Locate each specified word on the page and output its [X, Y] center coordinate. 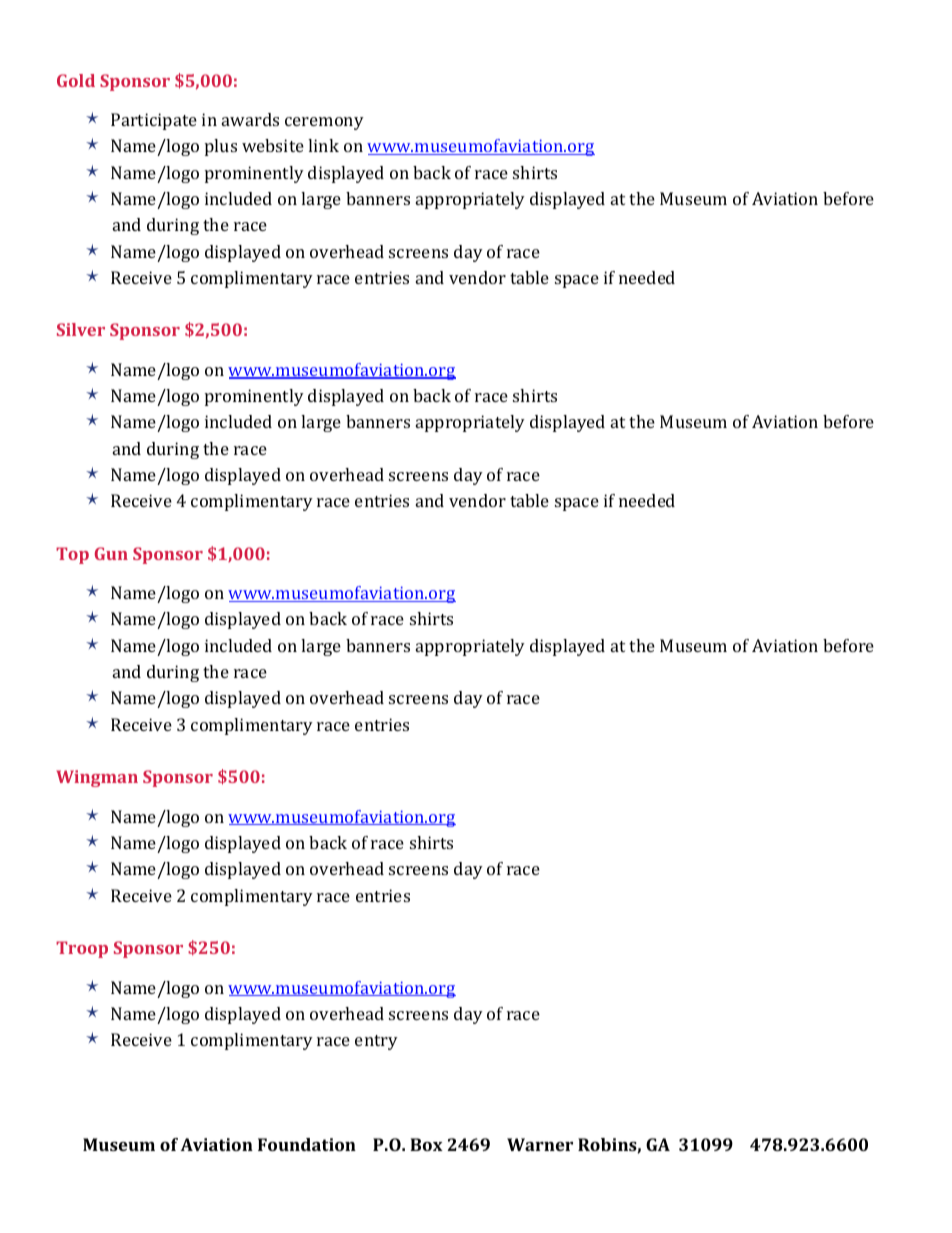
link [323, 145]
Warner [540, 1144]
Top [72, 555]
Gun [111, 553]
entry [376, 1042]
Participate [154, 121]
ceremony [324, 123]
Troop [82, 949]
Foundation [307, 1144]
